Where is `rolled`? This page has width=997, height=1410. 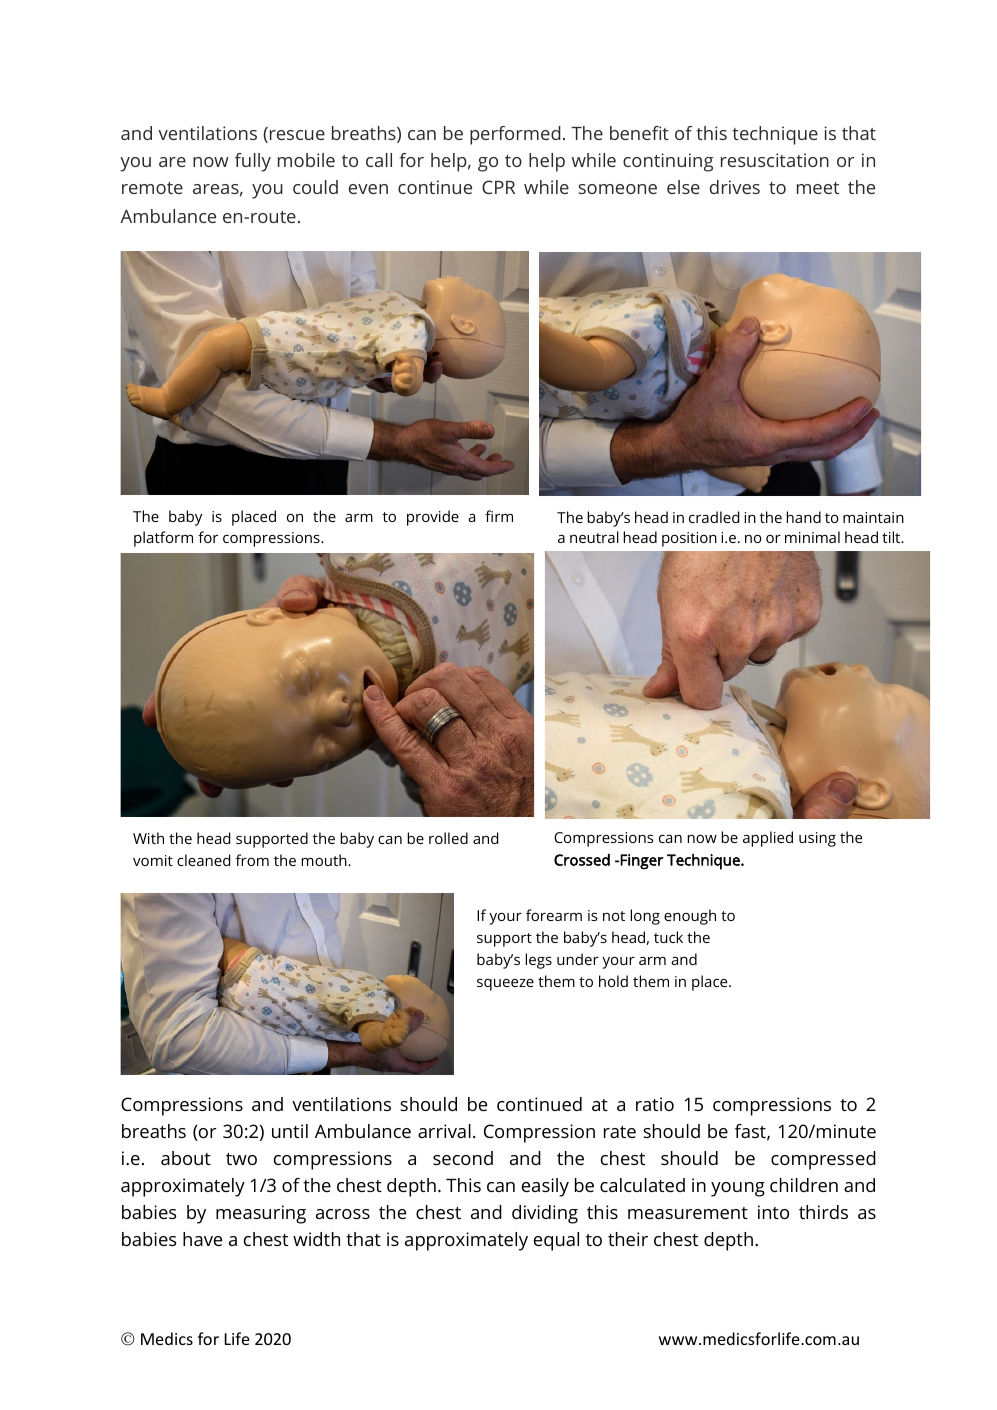 rolled is located at coordinates (448, 838).
